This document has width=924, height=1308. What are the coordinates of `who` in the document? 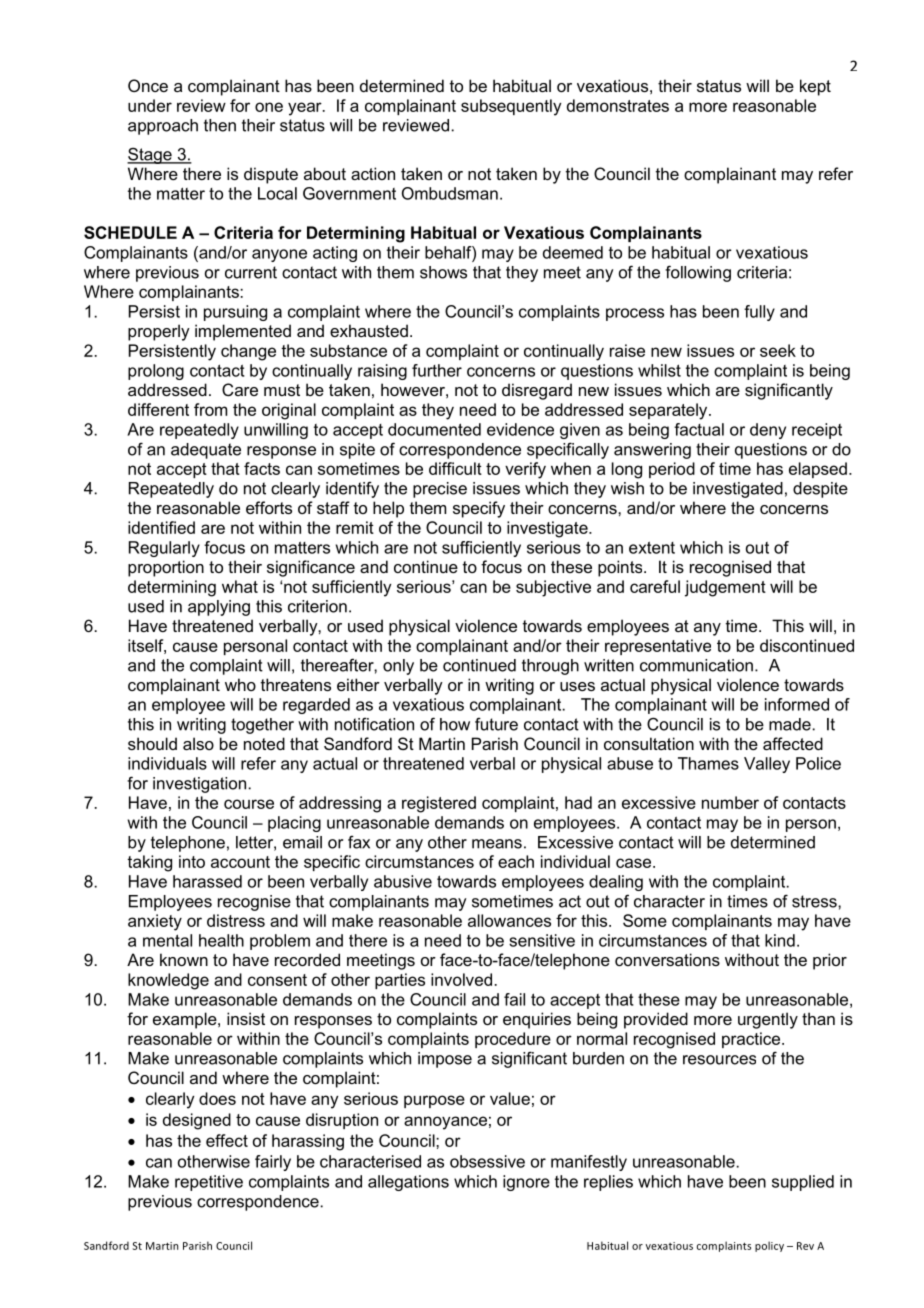 It's located at (240, 684).
